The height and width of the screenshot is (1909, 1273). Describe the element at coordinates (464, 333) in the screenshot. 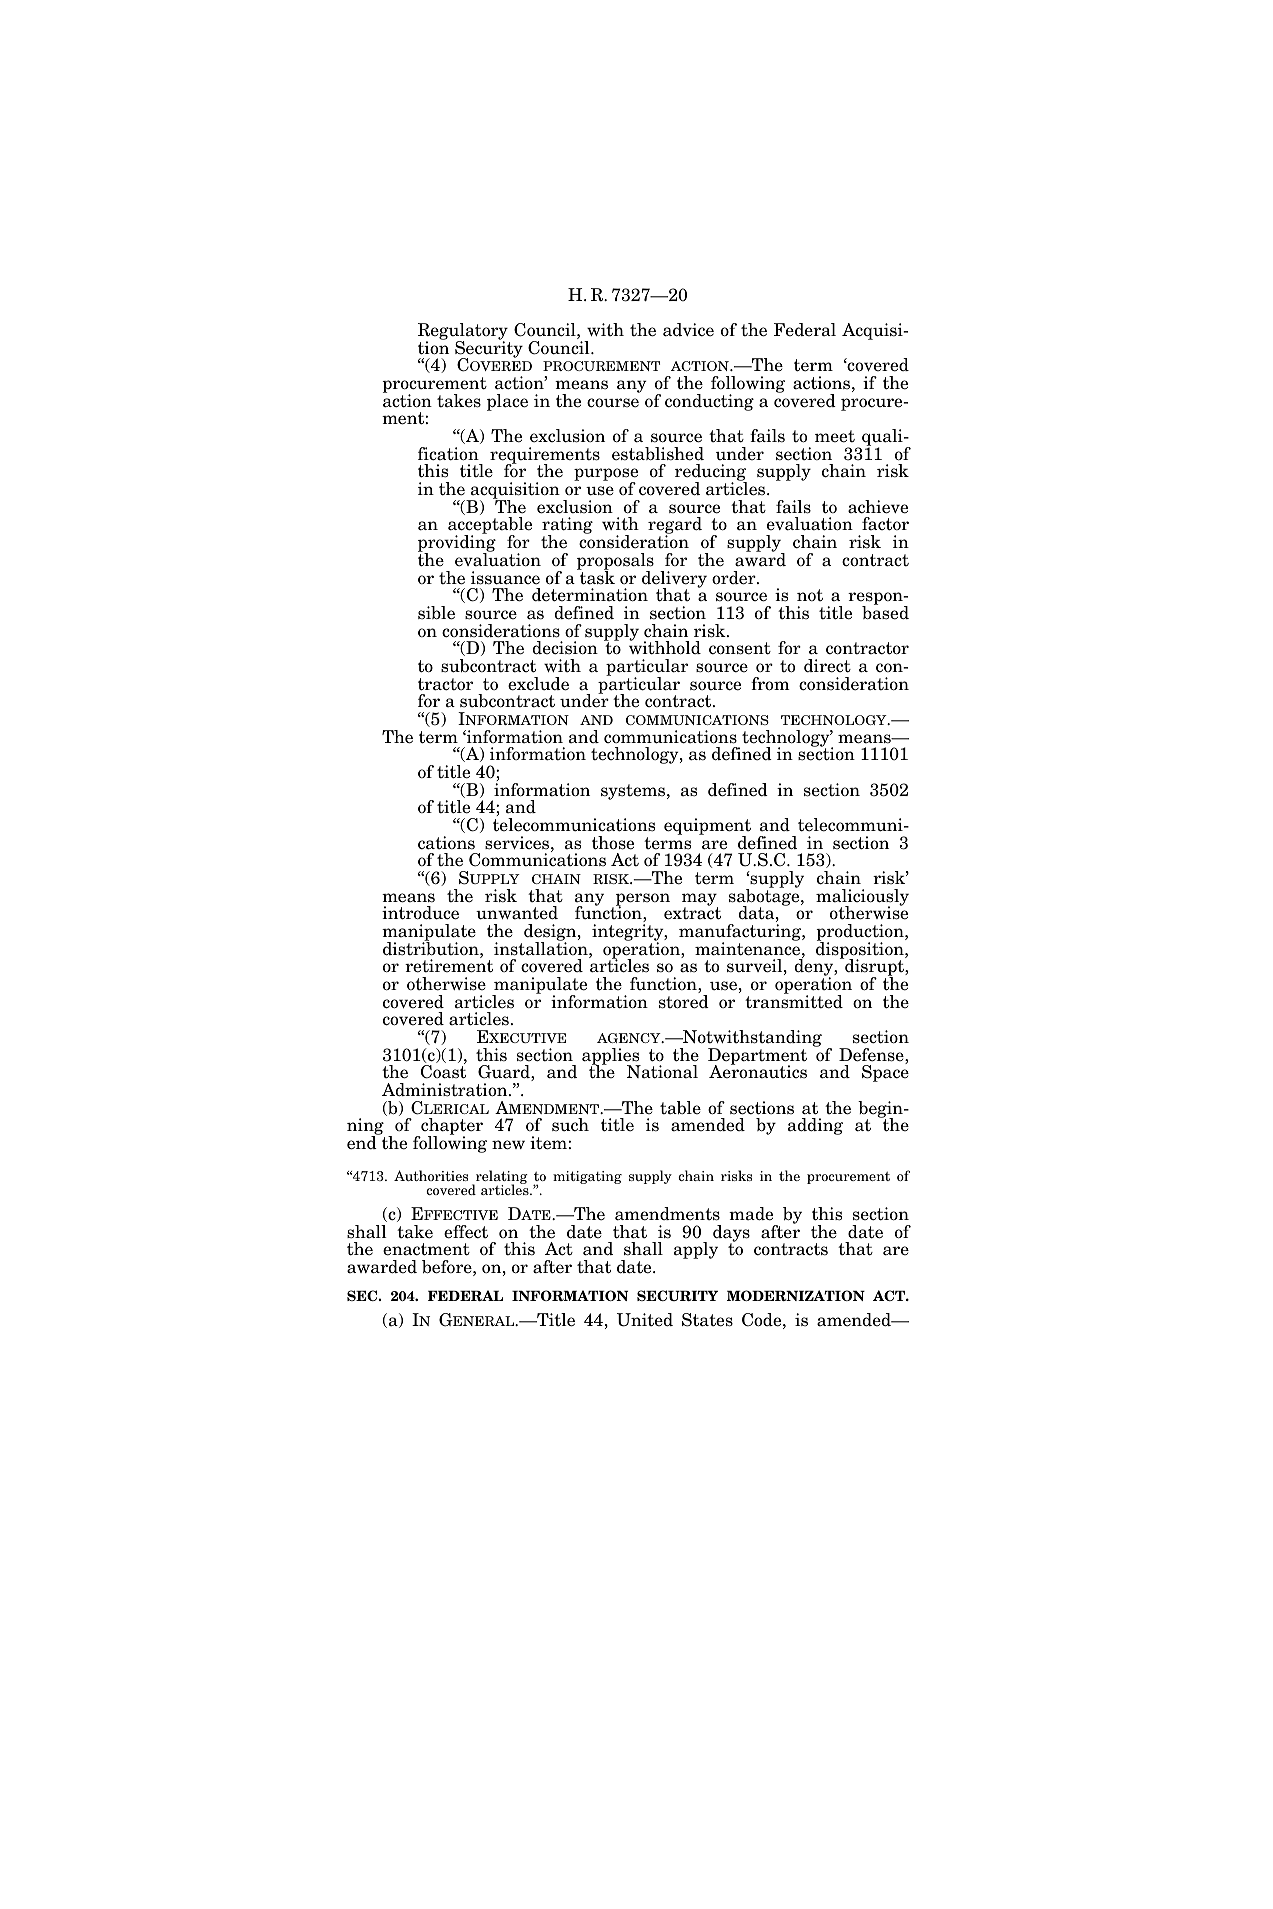

I see `Regulatory` at that location.
